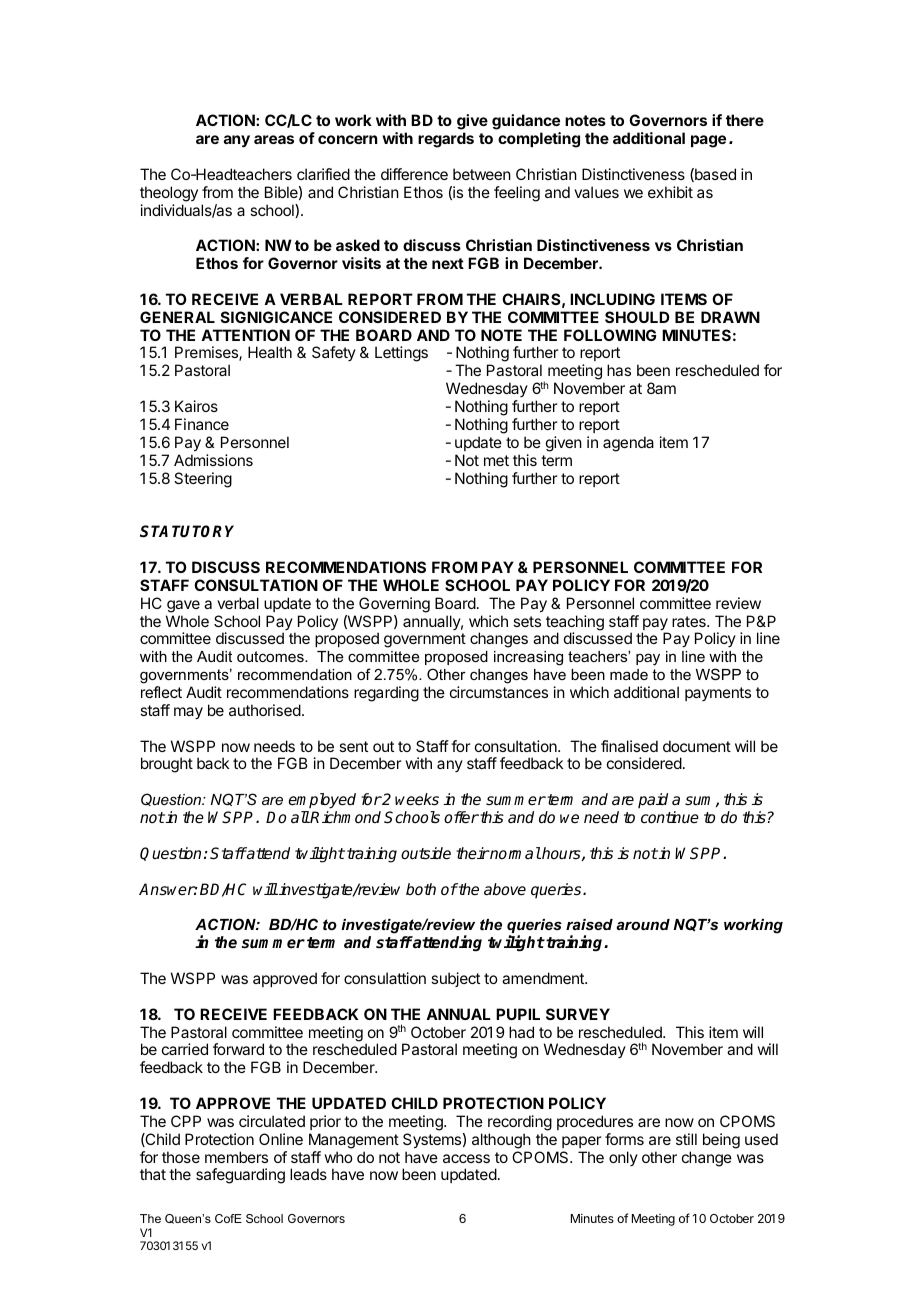 The image size is (924, 1308). What do you see at coordinates (421, 889) in the page?
I see `both` at bounding box center [421, 889].
